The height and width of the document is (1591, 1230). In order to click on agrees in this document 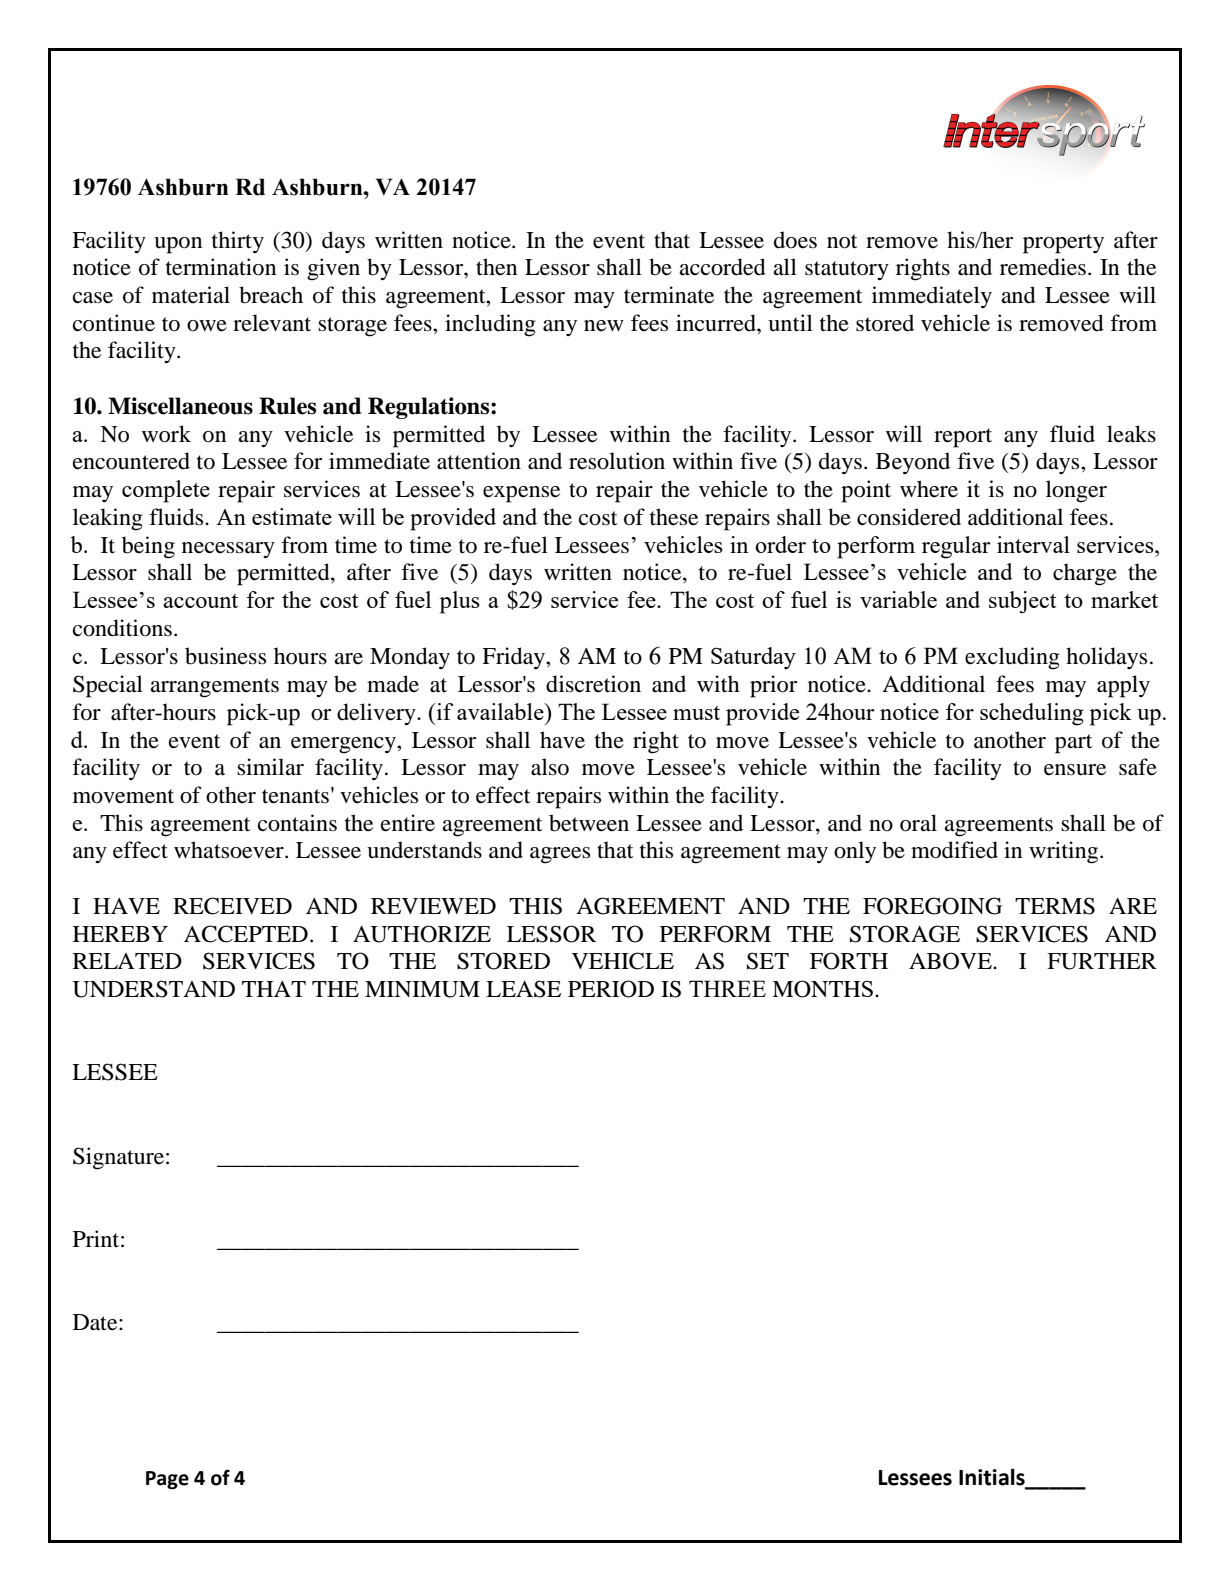, I will do `click(560, 855)`.
